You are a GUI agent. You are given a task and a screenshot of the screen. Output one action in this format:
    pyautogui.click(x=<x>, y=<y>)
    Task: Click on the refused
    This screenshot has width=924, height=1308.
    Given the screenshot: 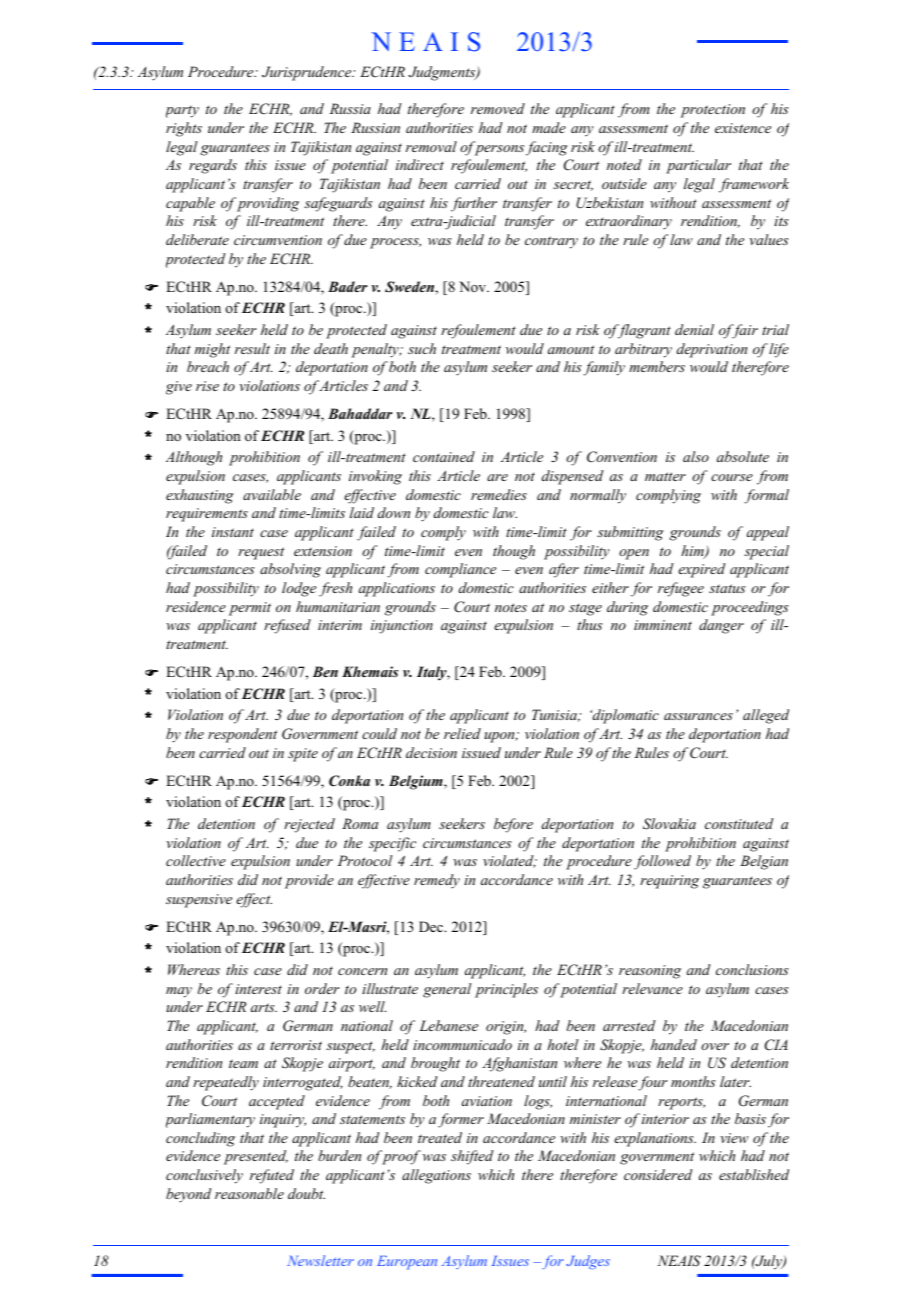 What is the action you would take?
    pyautogui.click(x=287, y=626)
